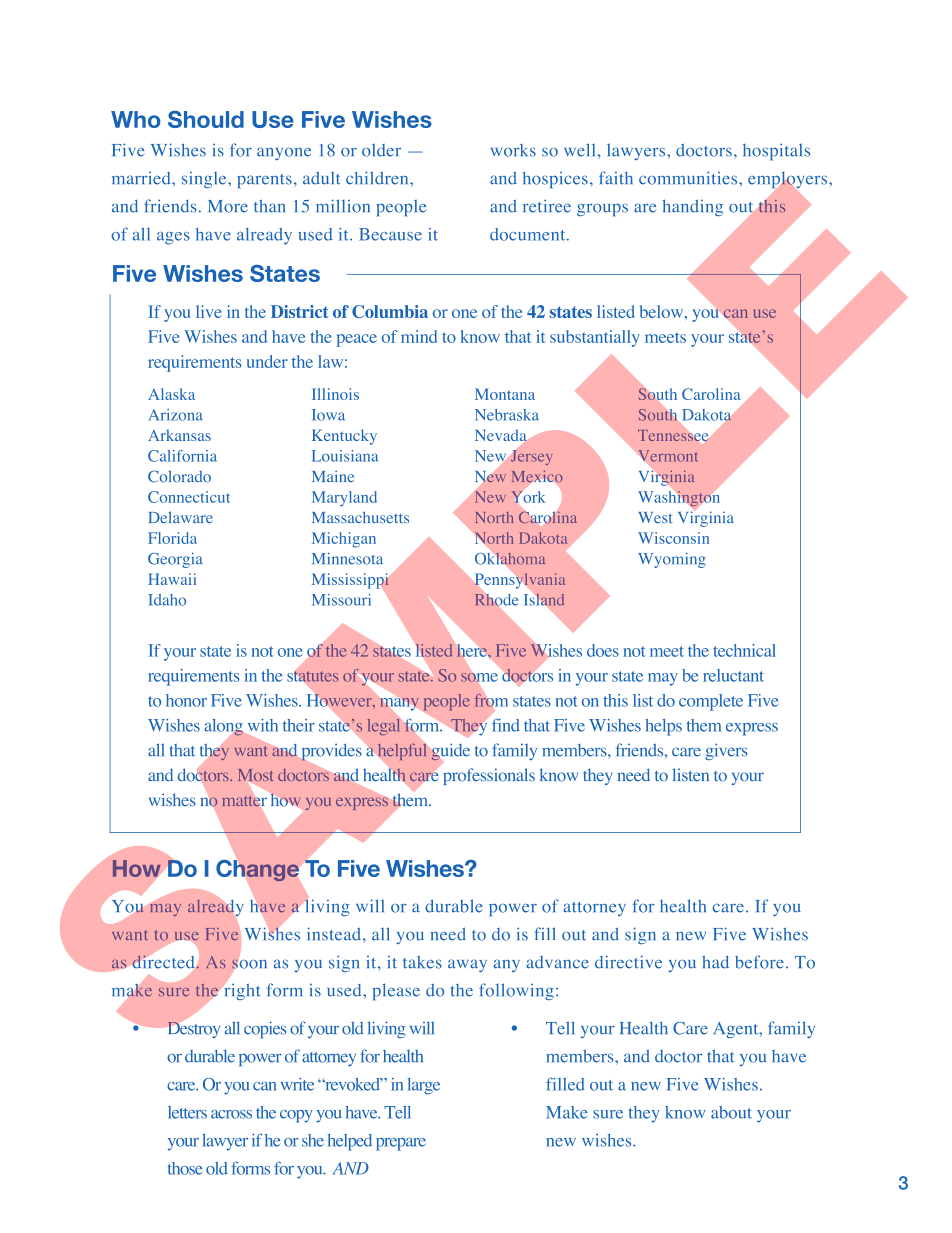  Describe the element at coordinates (689, 178) in the image. I see `communities` at that location.
